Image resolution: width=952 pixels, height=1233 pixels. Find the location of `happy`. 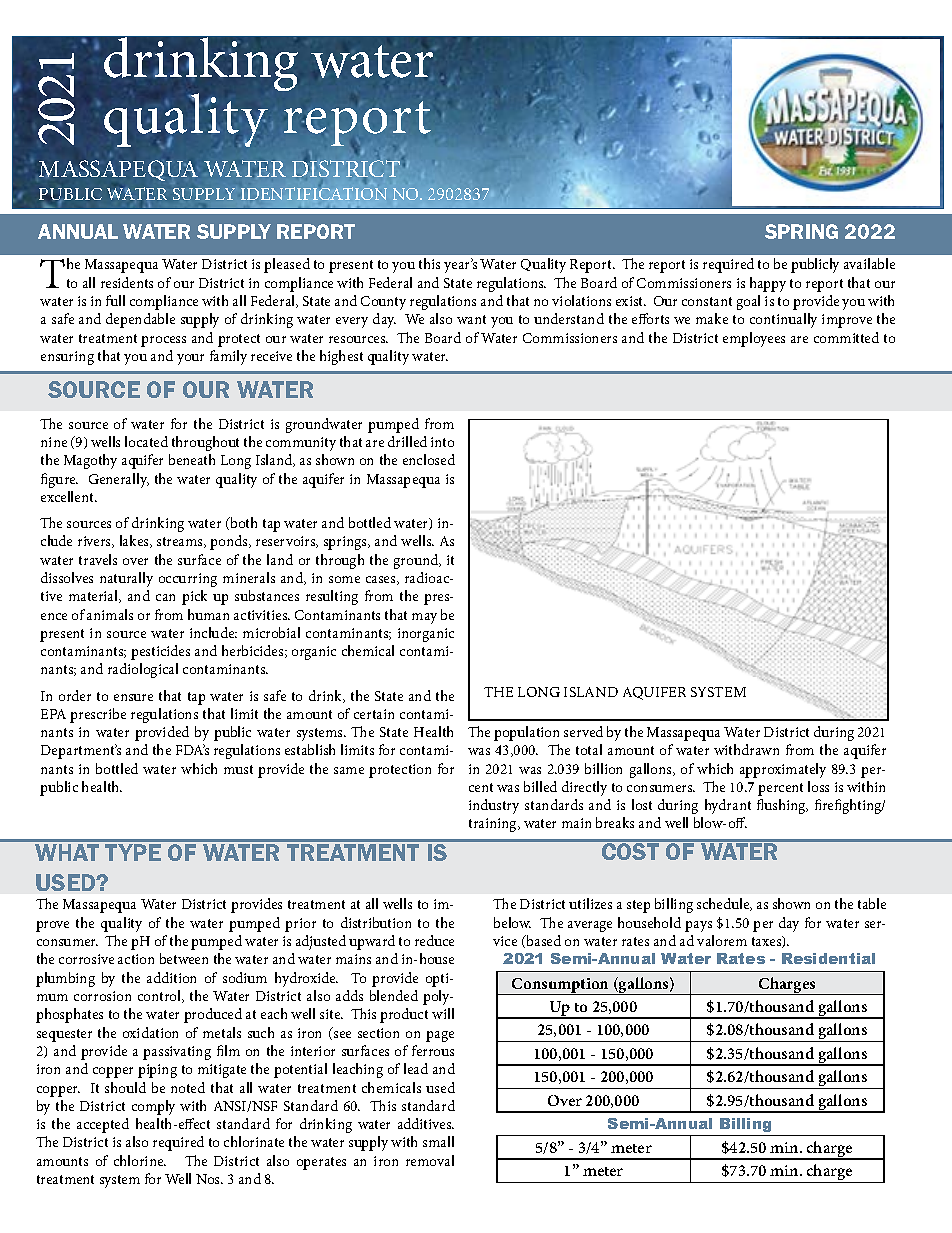

happy is located at coordinates (768, 284).
